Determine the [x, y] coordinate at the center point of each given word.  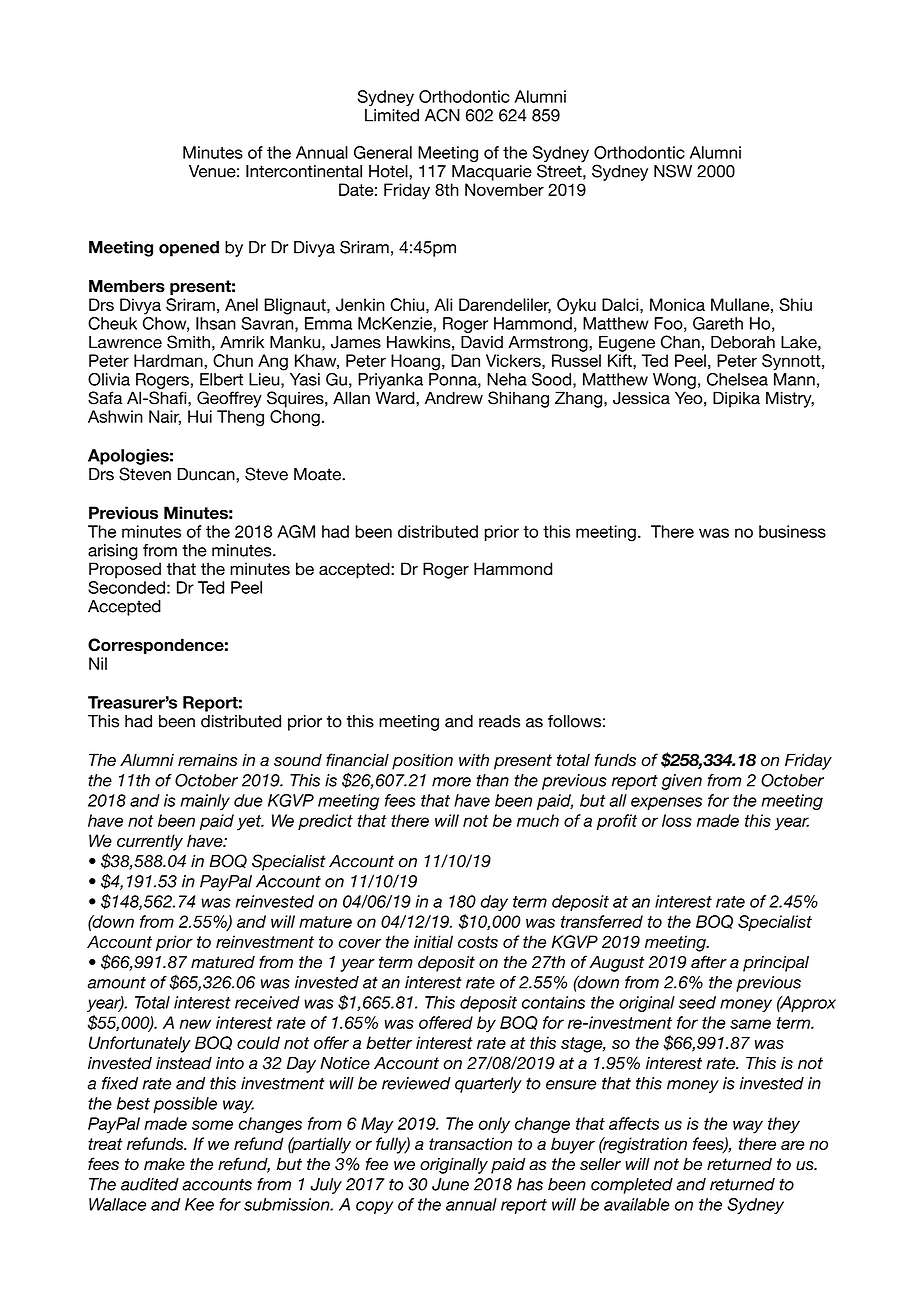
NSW [673, 171]
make [164, 1164]
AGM [296, 531]
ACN [442, 115]
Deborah [743, 342]
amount [117, 982]
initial [433, 941]
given [682, 782]
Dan [465, 360]
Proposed [125, 570]
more [451, 782]
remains [207, 760]
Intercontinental [304, 171]
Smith [188, 342]
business [792, 531]
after [709, 962]
